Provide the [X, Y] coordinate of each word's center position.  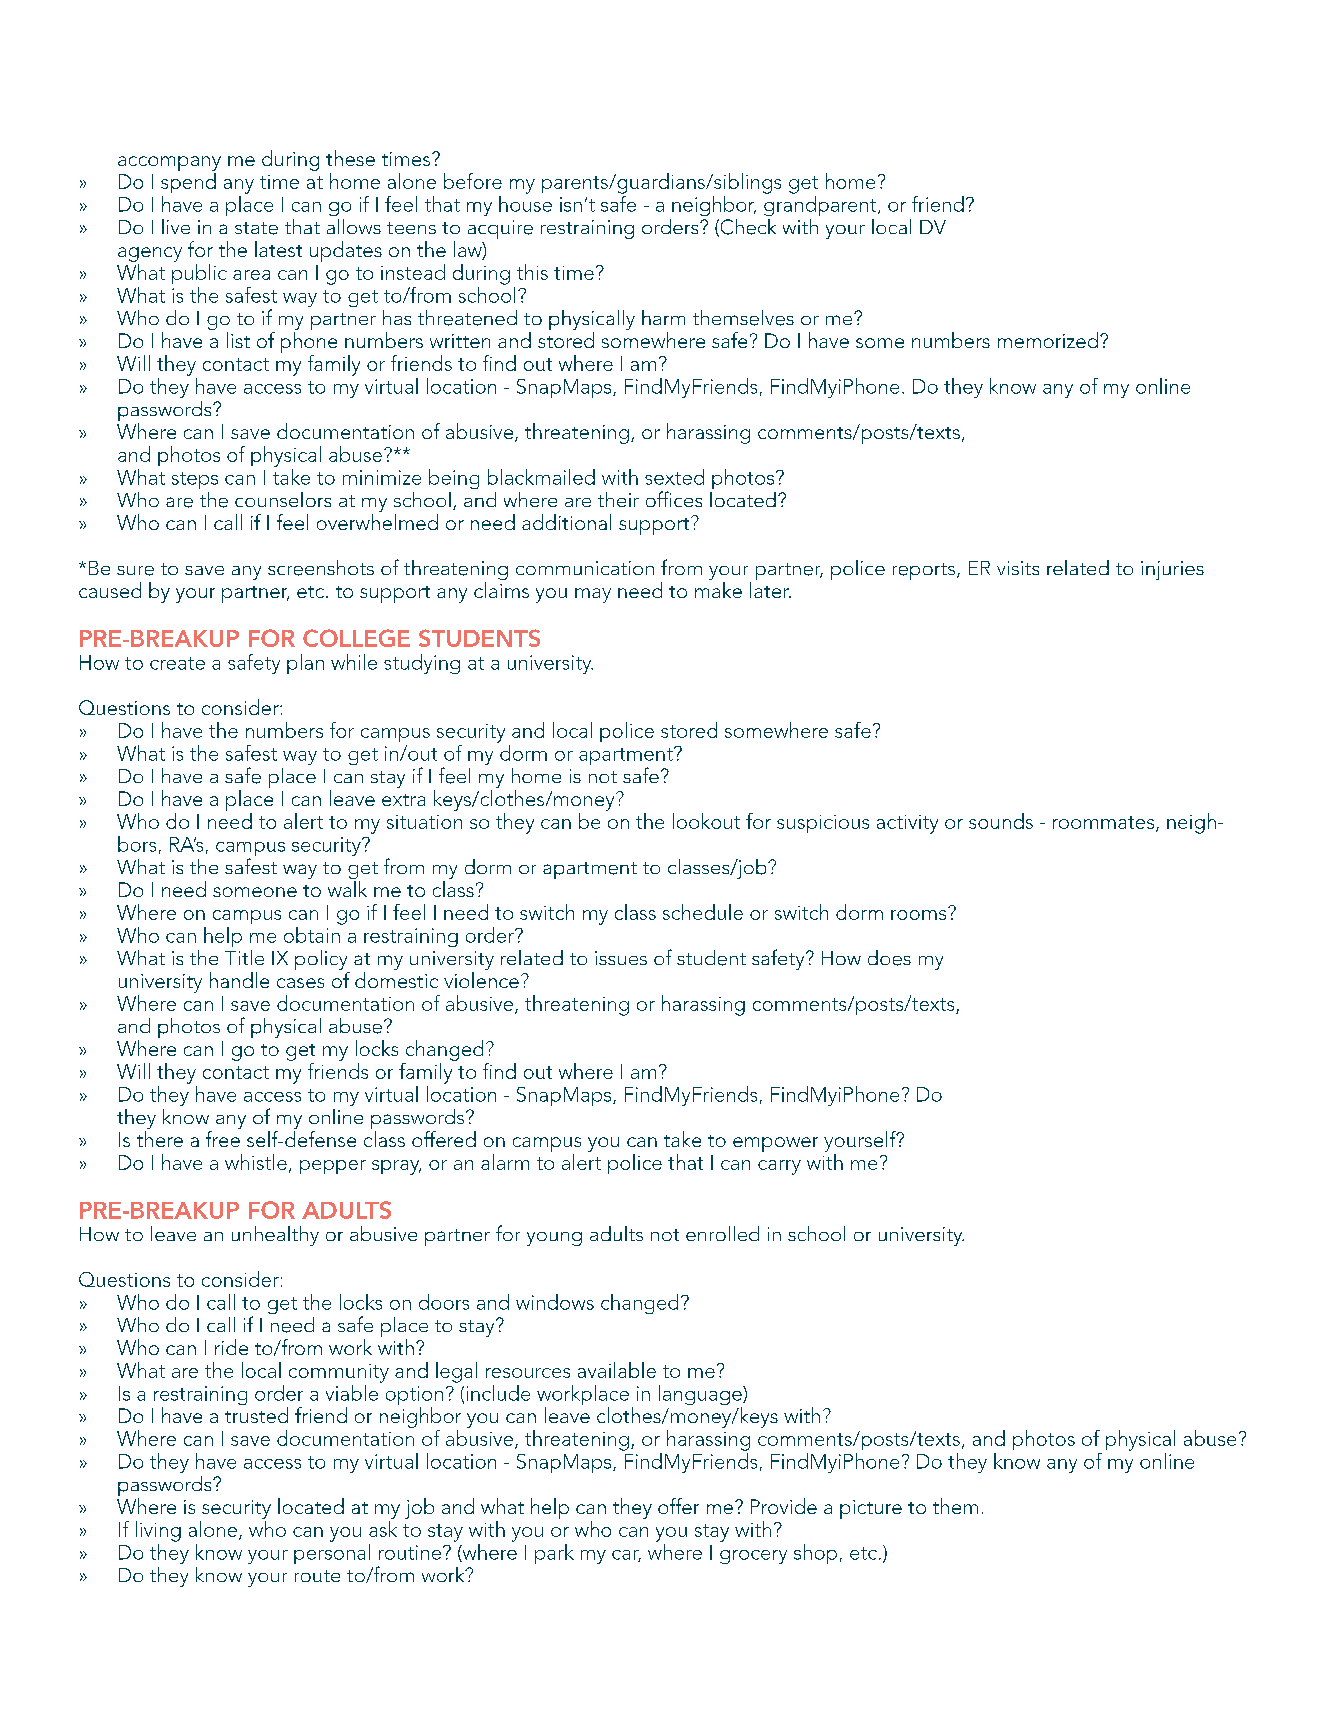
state [256, 228]
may [593, 595]
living [158, 1531]
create [177, 663]
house [525, 204]
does [889, 958]
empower [775, 1144]
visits [1018, 568]
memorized [1048, 340]
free [223, 1139]
